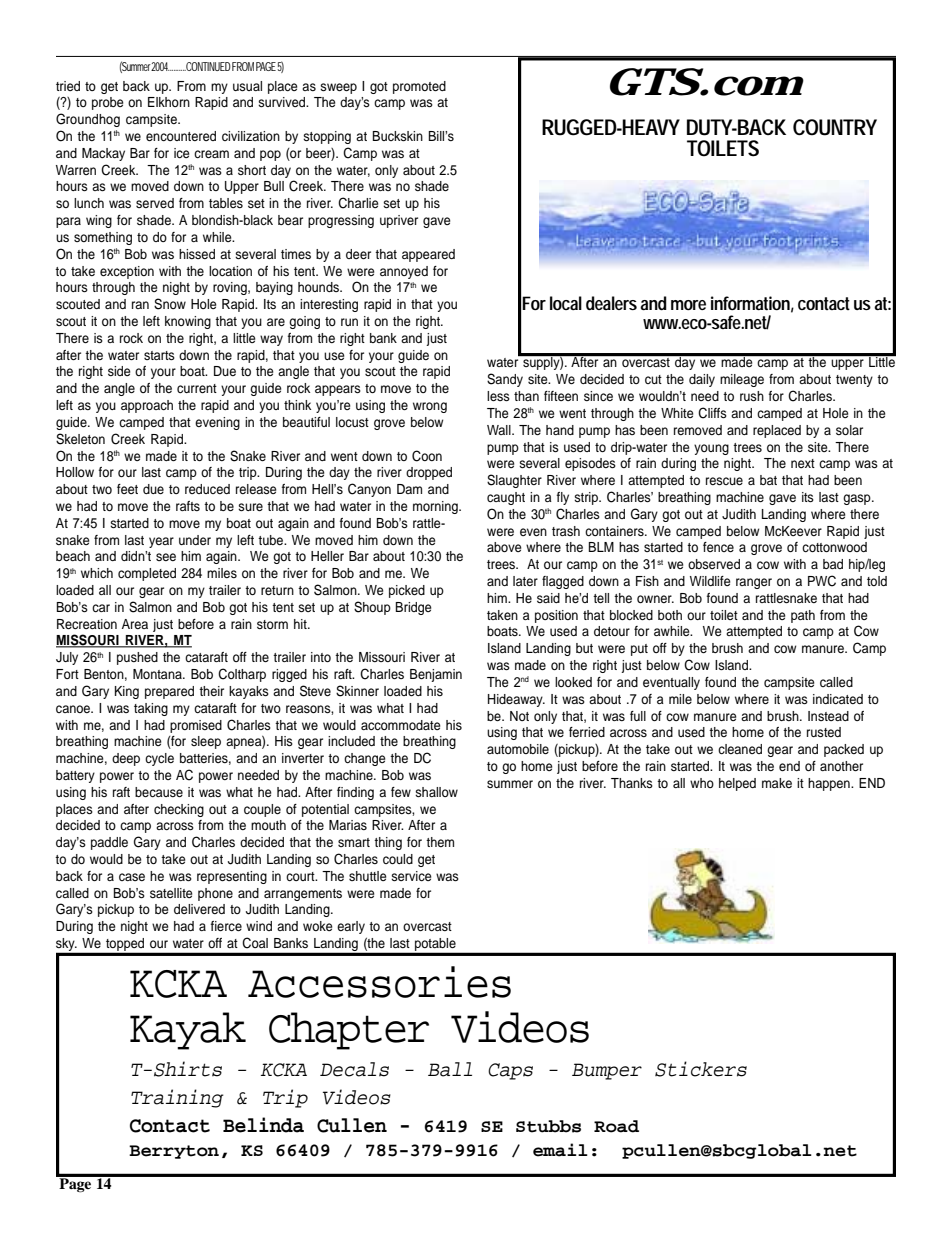 The image size is (952, 1233). Describe the element at coordinates (135, 624) in the document. I see `Area` at that location.
